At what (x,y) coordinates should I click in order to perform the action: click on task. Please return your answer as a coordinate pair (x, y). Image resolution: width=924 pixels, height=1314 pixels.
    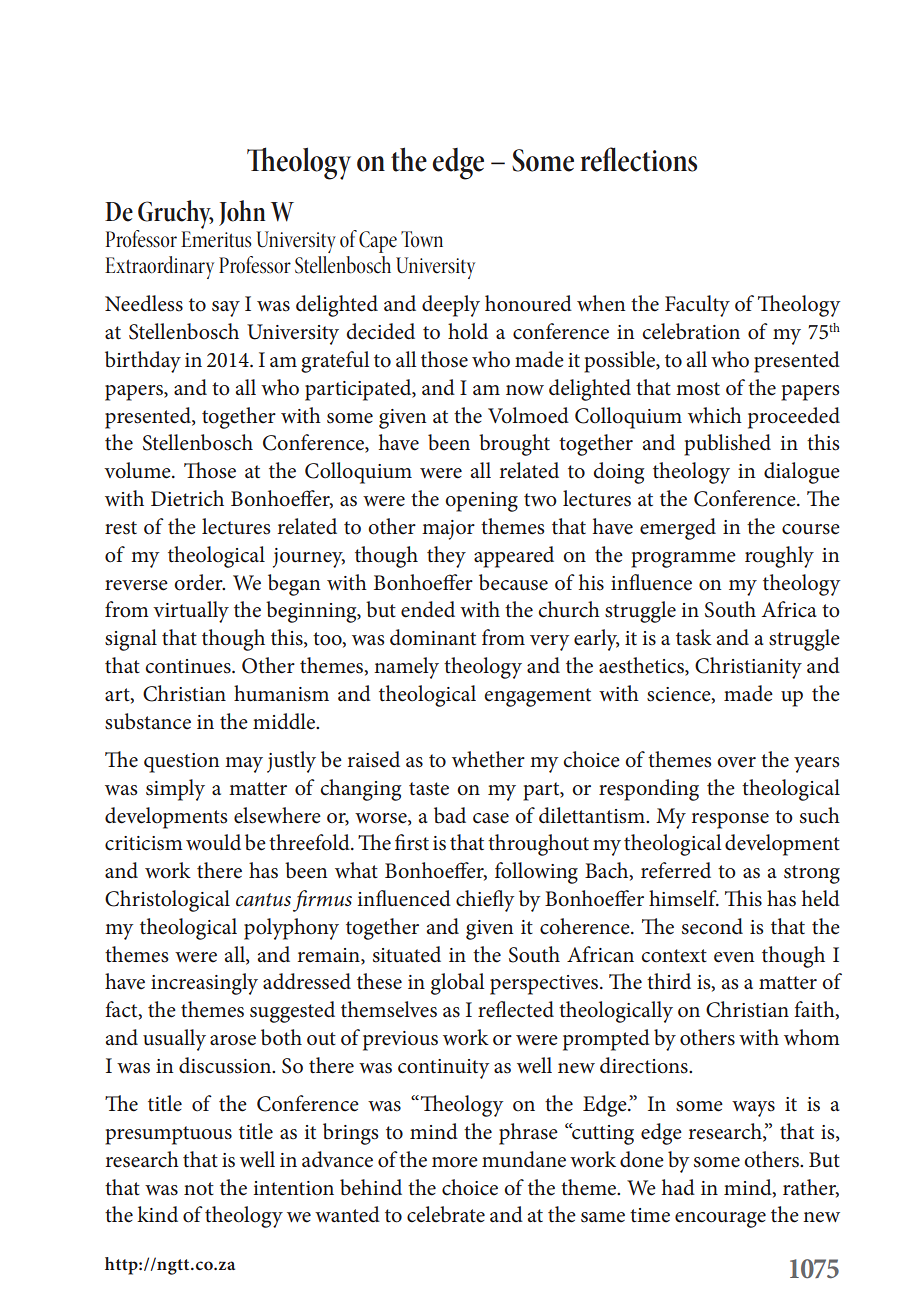
    Looking at the image, I should click on (694, 637).
